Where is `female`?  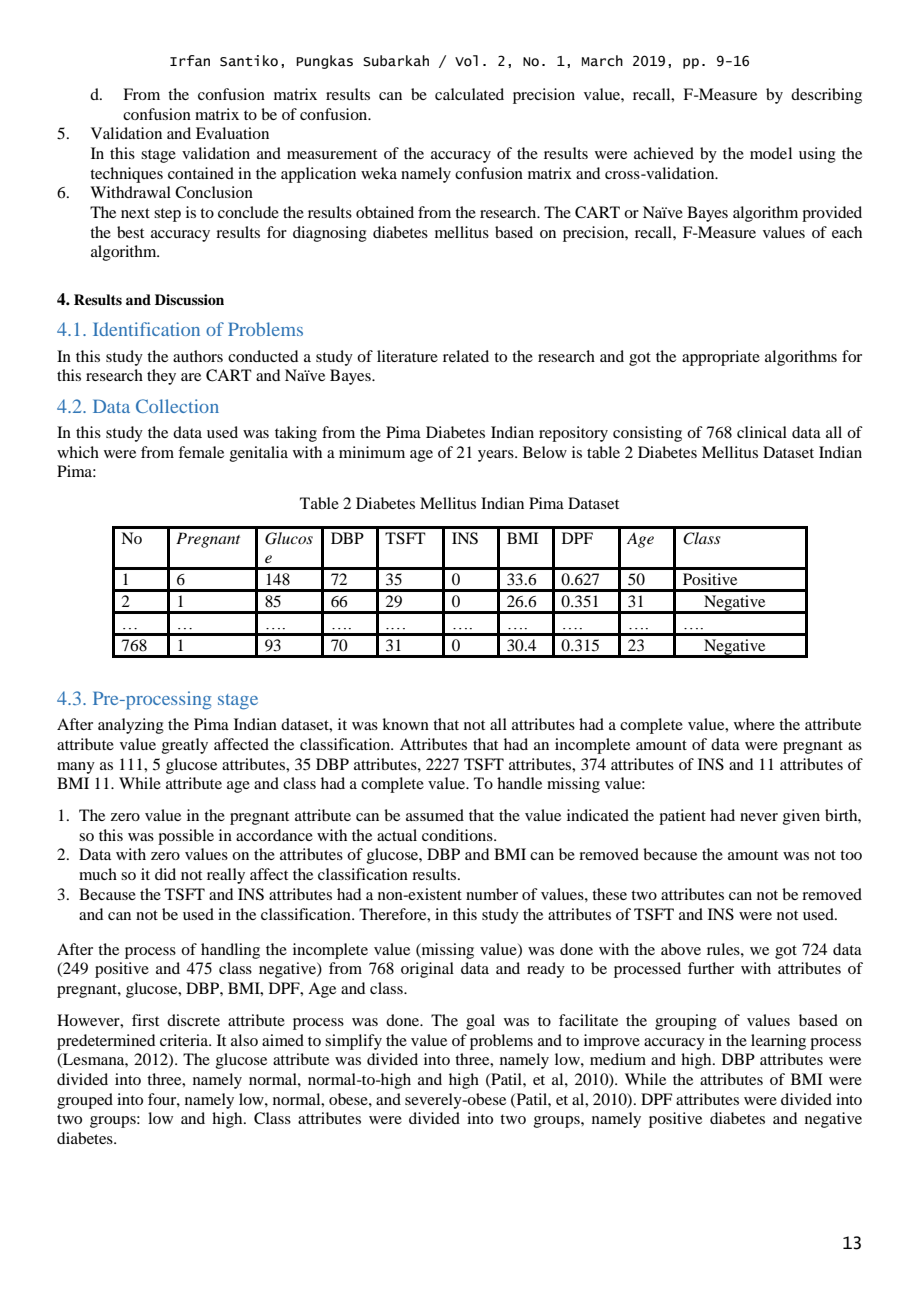 female is located at coordinates (201, 452).
